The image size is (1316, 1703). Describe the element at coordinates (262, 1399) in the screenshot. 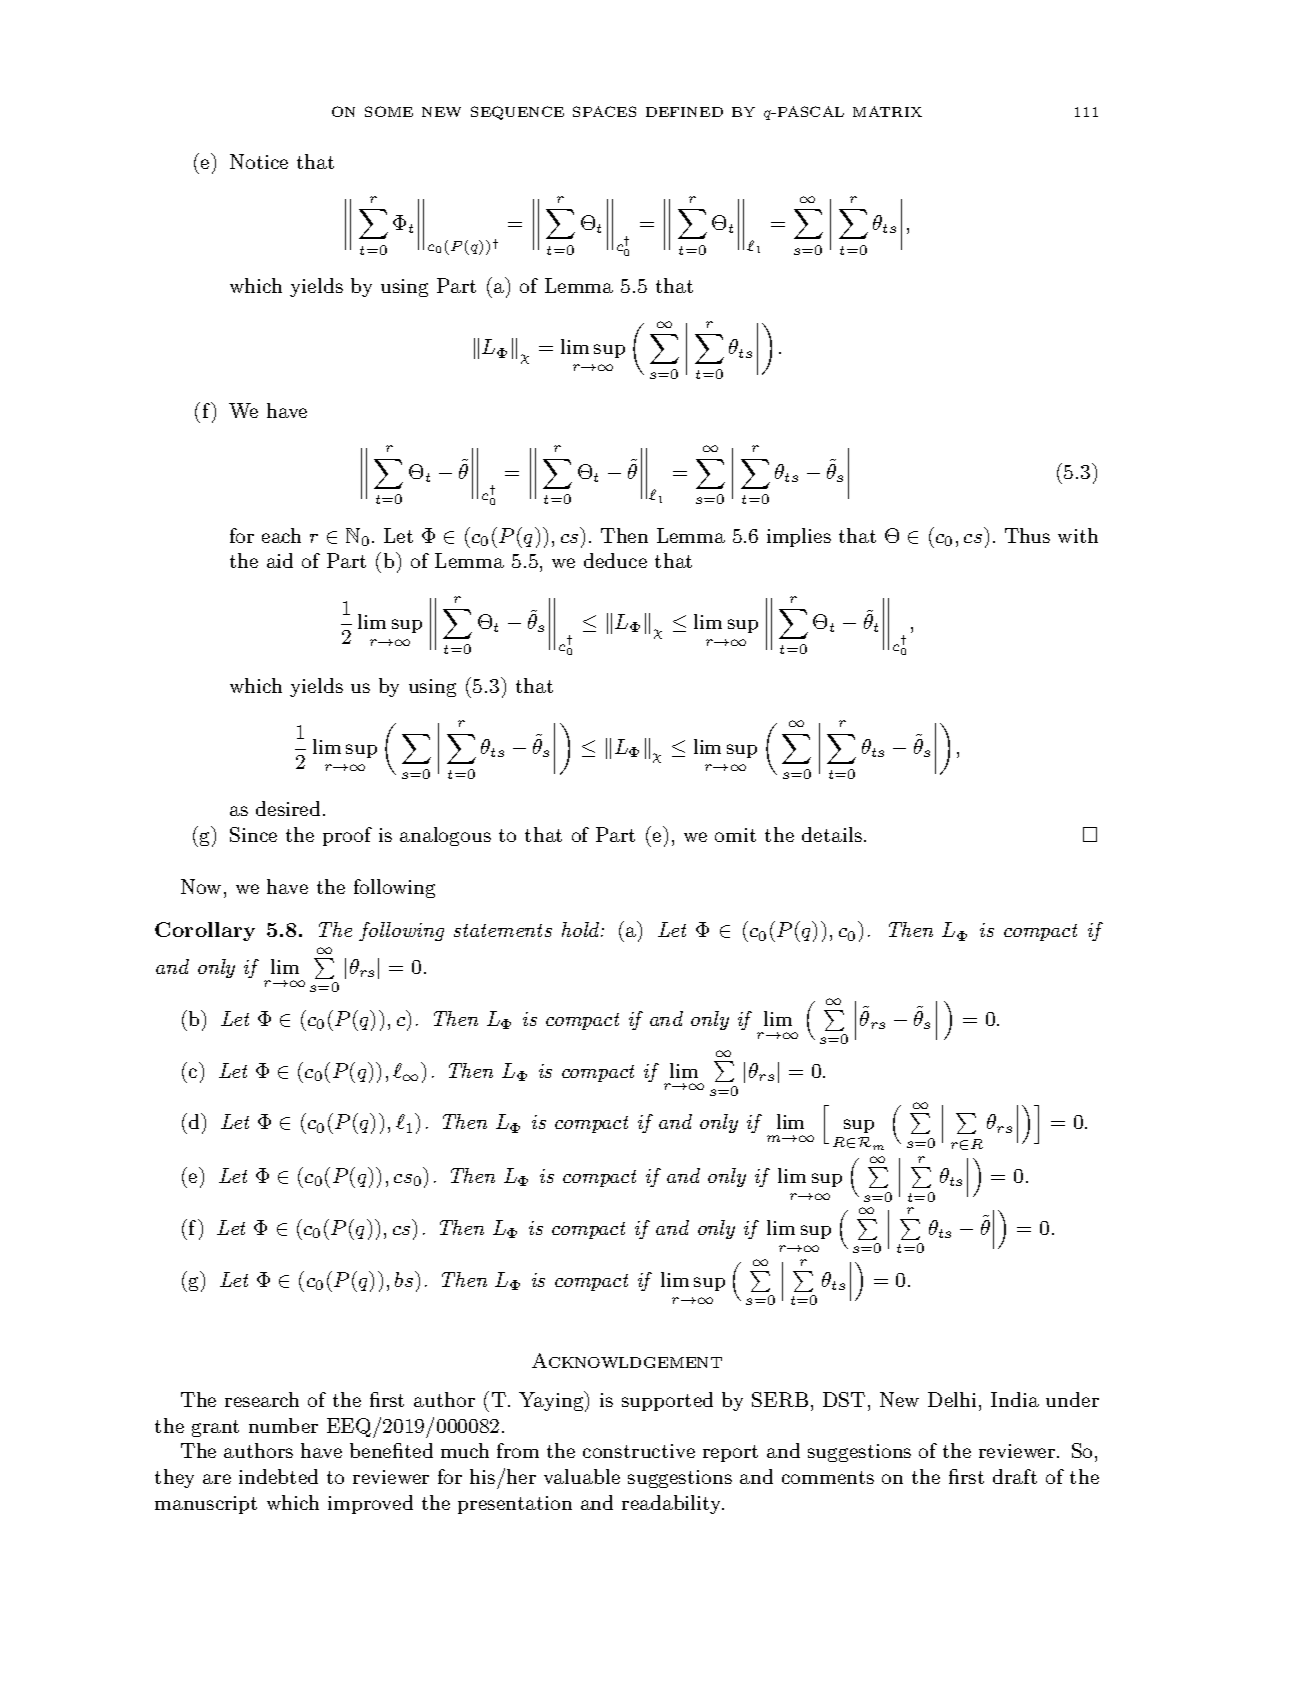

I see `research` at that location.
